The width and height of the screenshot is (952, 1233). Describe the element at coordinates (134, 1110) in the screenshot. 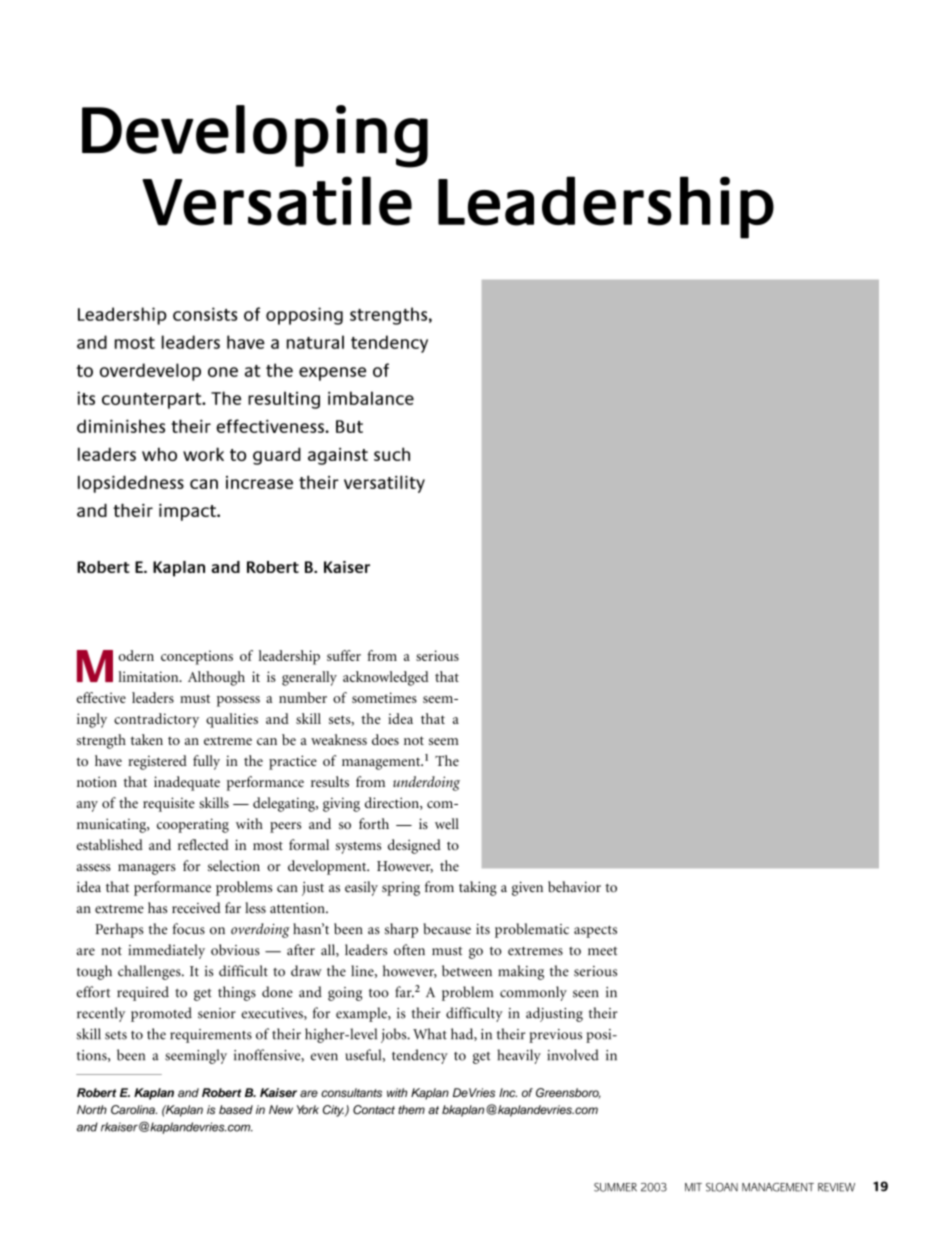

I see `Carolina` at that location.
